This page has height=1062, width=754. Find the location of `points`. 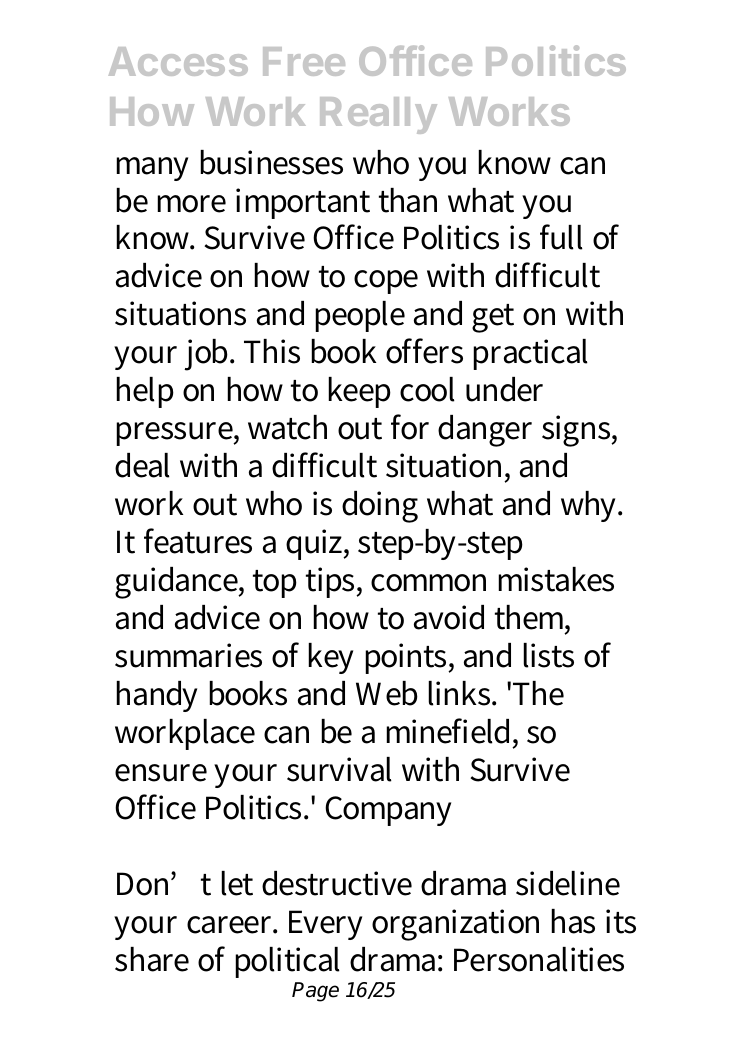

points is located at coordinates (407, 658).
